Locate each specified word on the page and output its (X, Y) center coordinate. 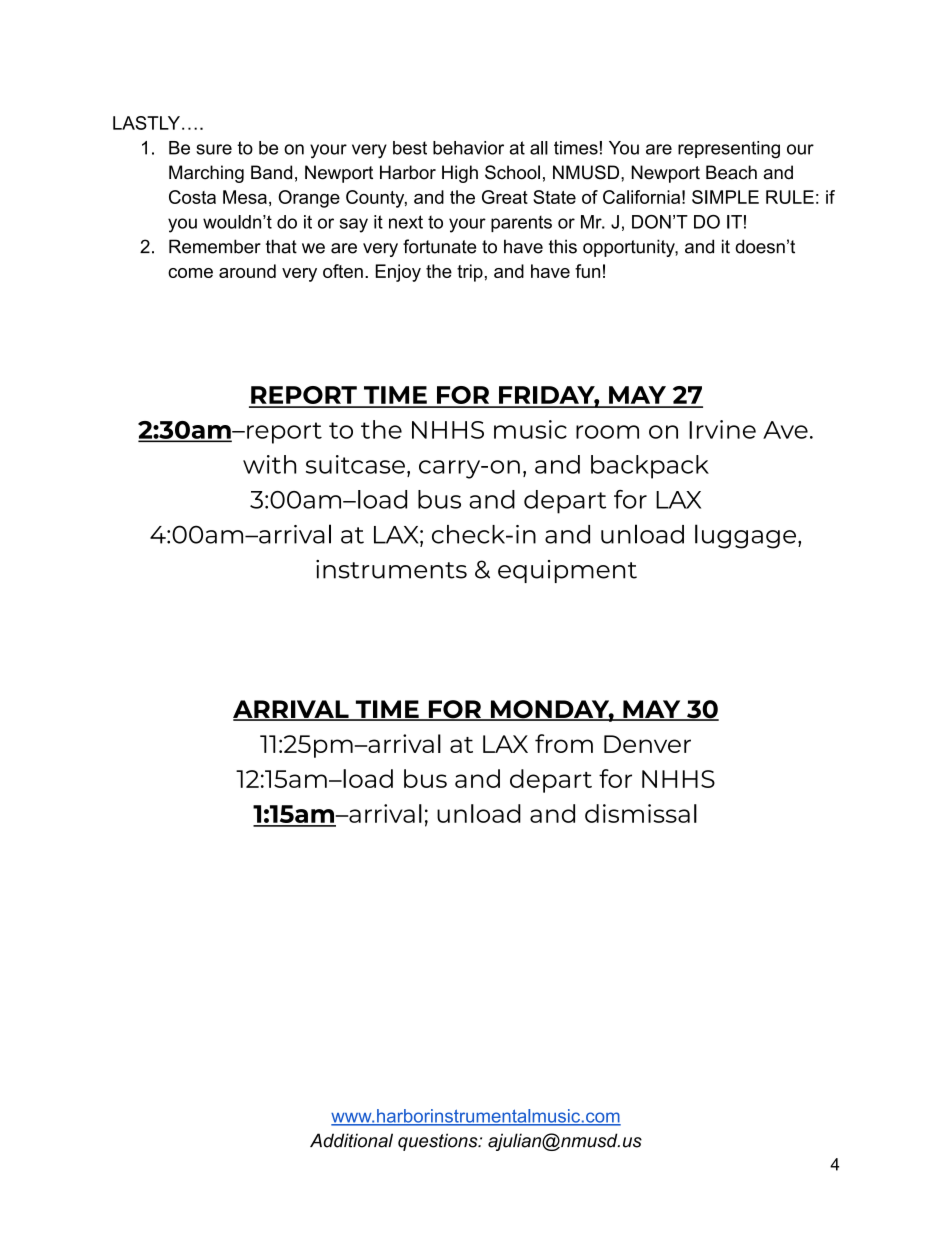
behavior (468, 148)
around (247, 271)
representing (729, 150)
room (607, 432)
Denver (647, 744)
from (564, 743)
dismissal (641, 813)
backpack (650, 467)
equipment (567, 571)
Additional (351, 1140)
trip (470, 273)
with (269, 464)
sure (214, 149)
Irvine (722, 429)
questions (439, 1142)
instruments (391, 569)
